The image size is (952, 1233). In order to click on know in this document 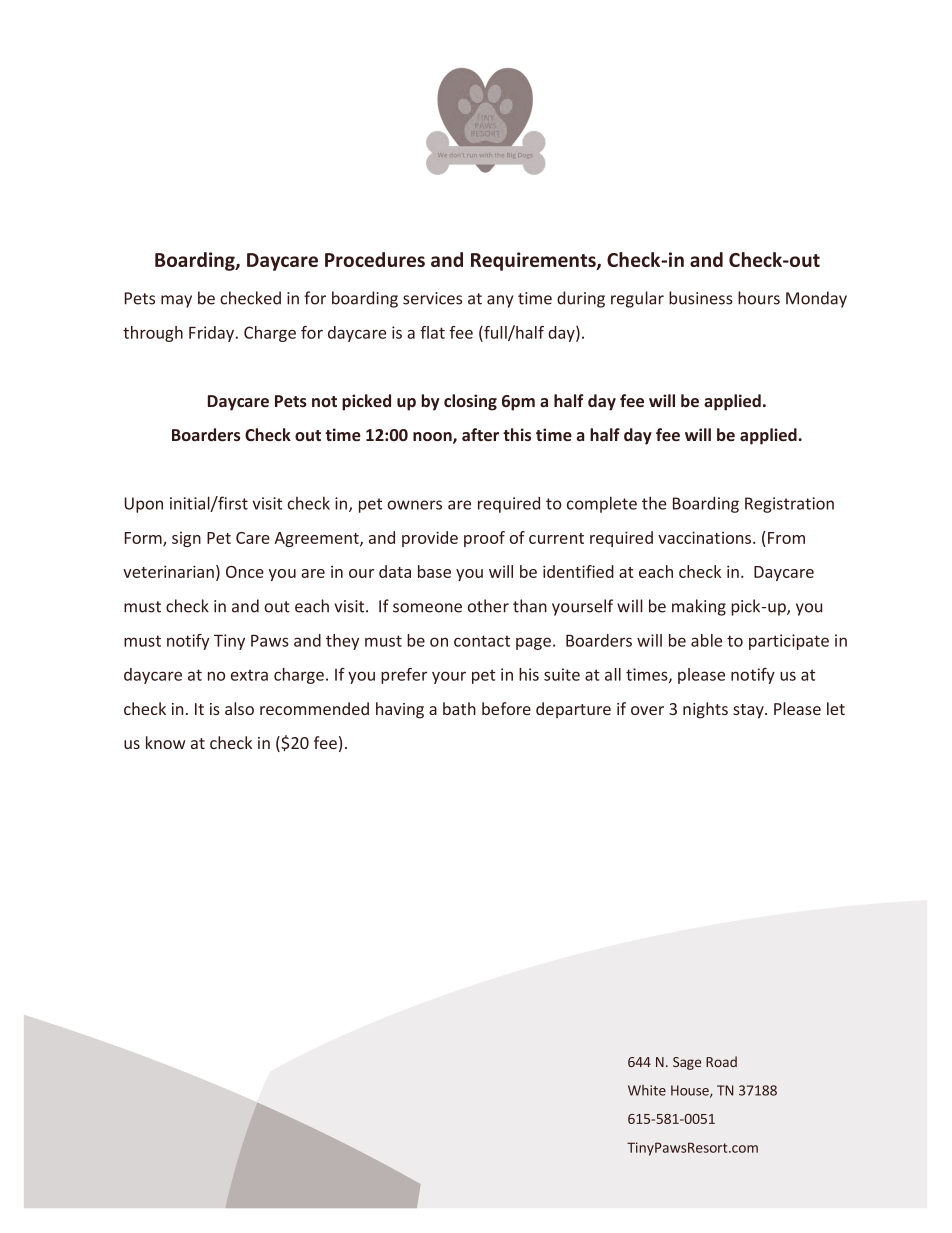, I will do `click(166, 742)`.
